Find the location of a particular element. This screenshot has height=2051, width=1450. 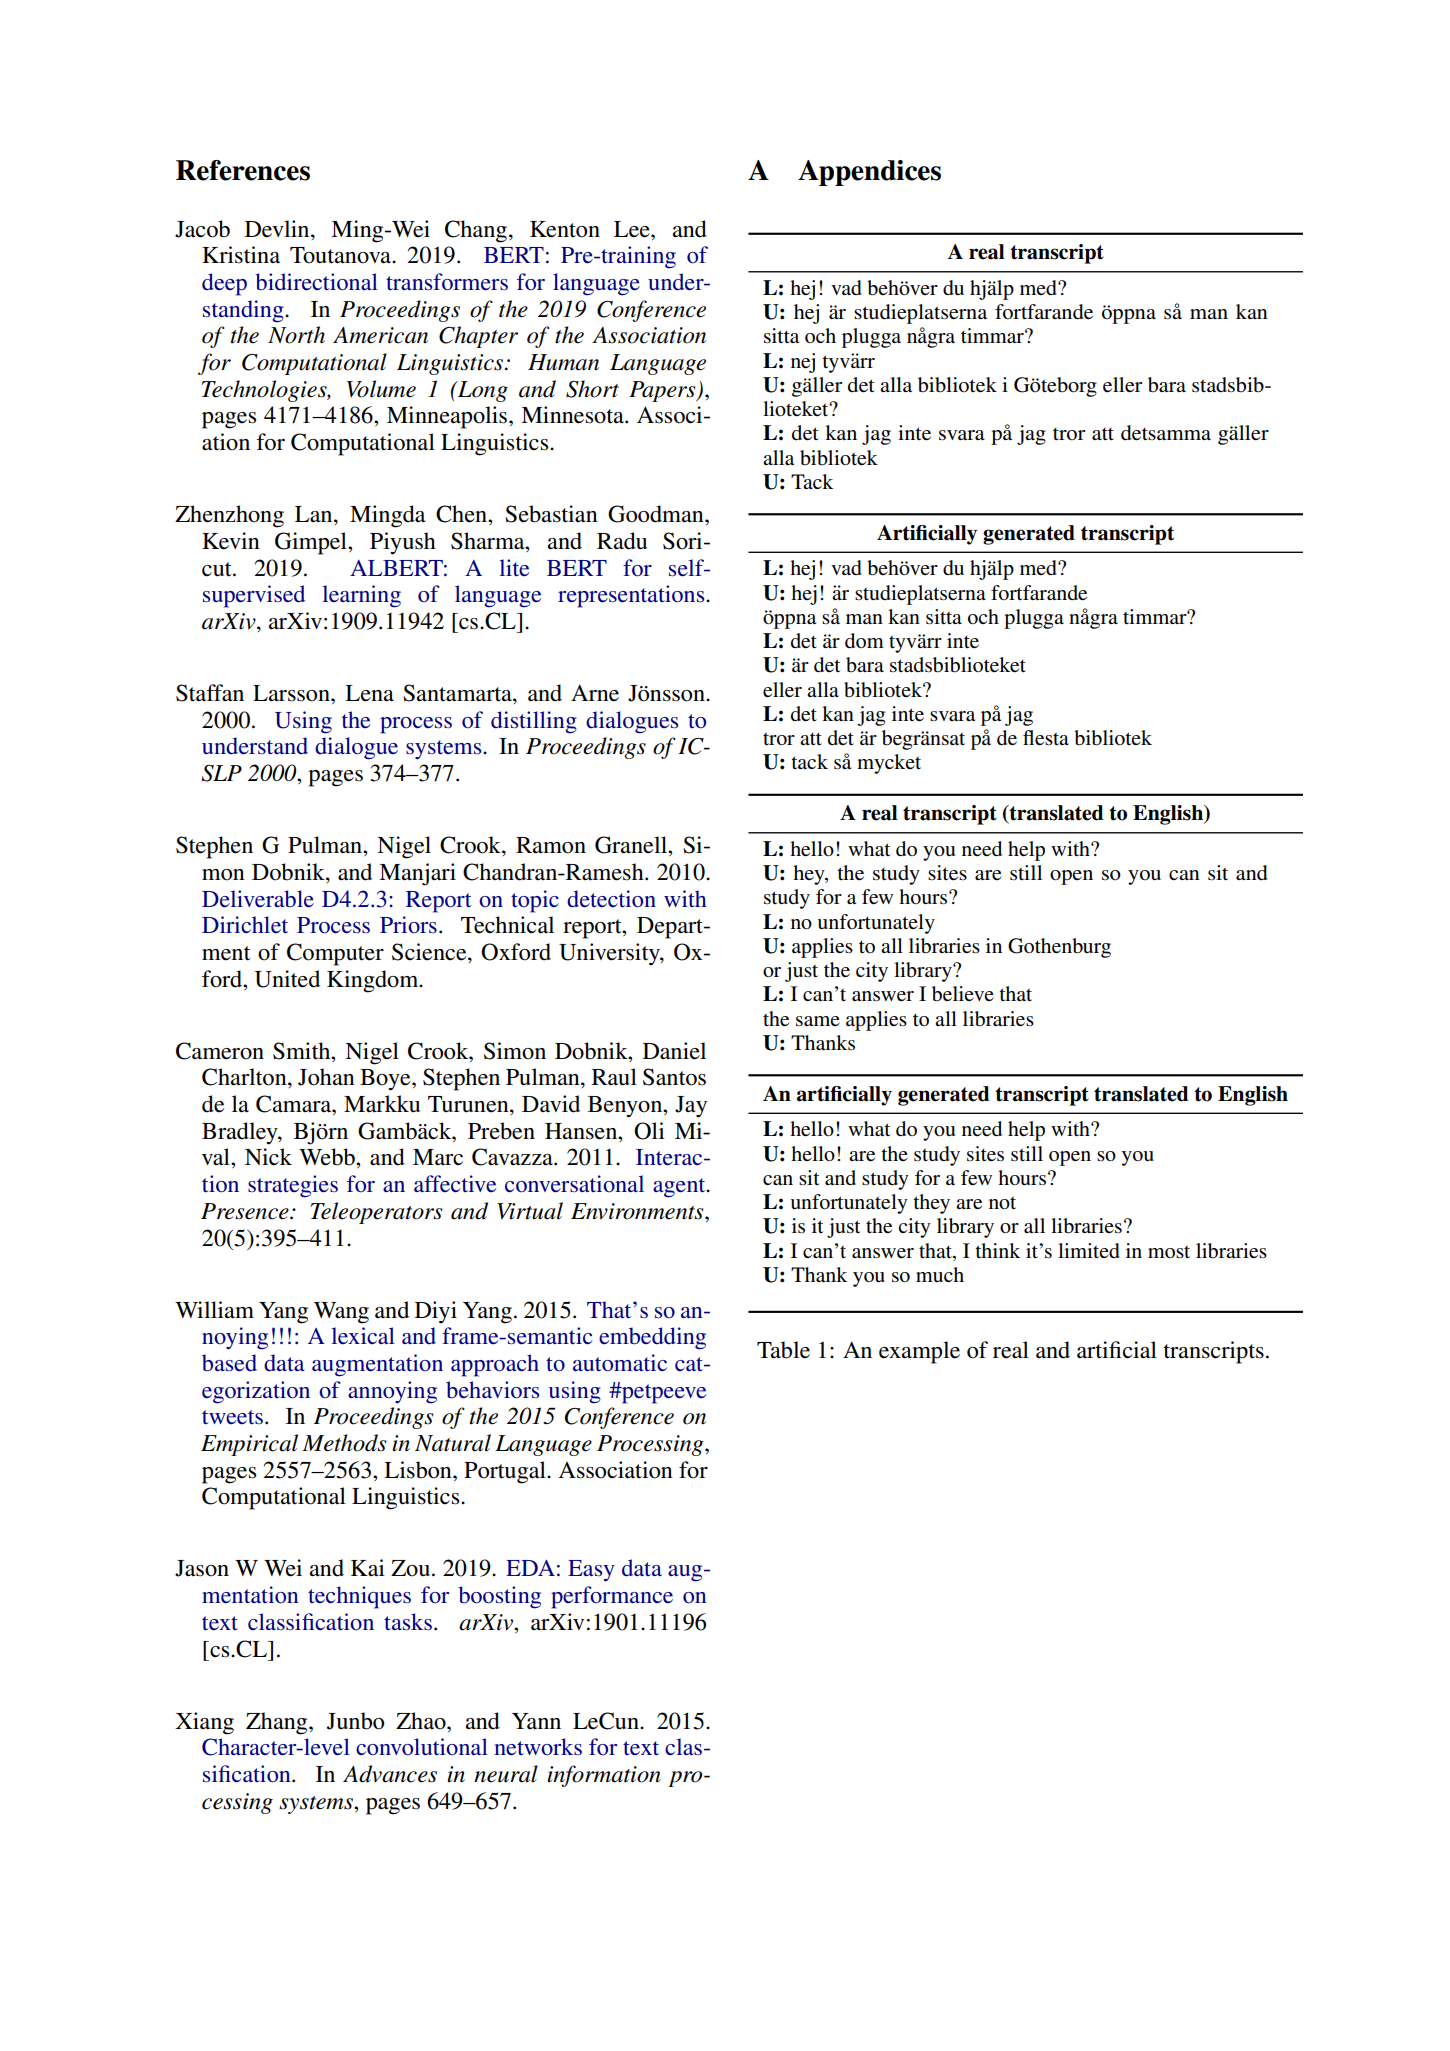

Radu is located at coordinates (622, 541).
